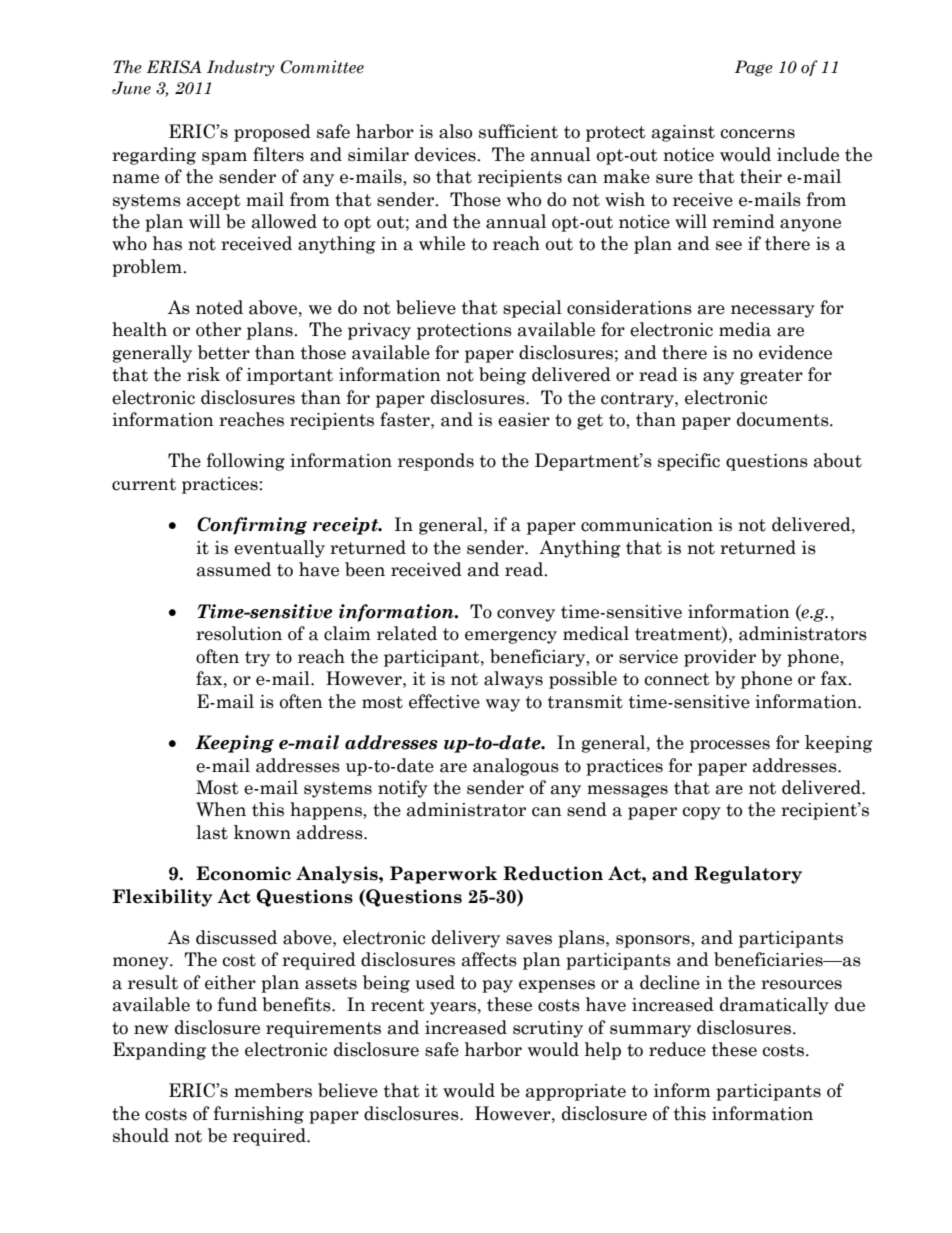 Image resolution: width=952 pixels, height=1233 pixels. I want to click on Regulatory, so click(748, 875).
